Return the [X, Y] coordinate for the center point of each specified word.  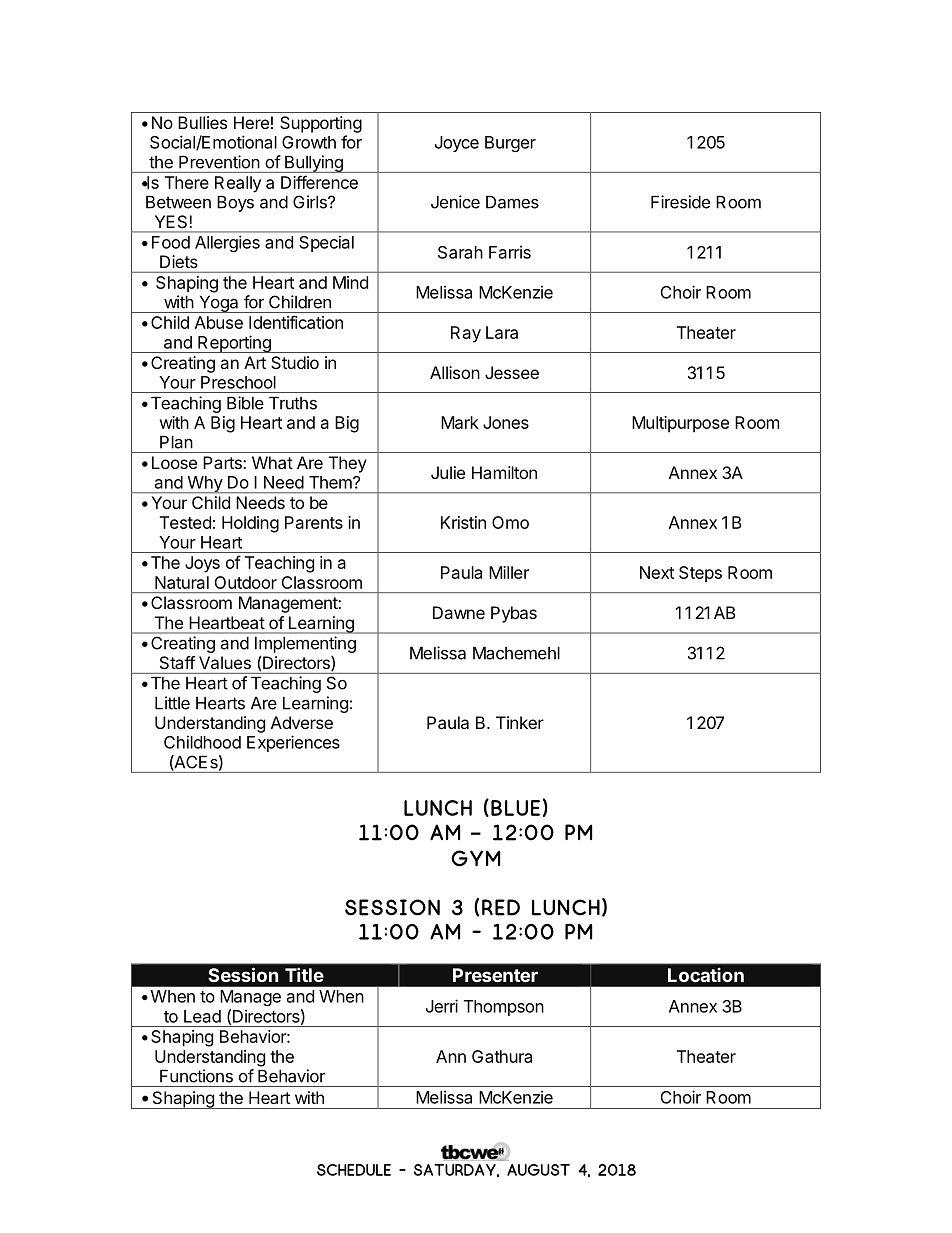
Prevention [219, 162]
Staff [177, 662]
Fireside [680, 202]
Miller [509, 572]
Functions [196, 1076]
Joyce [457, 144]
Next [657, 572]
